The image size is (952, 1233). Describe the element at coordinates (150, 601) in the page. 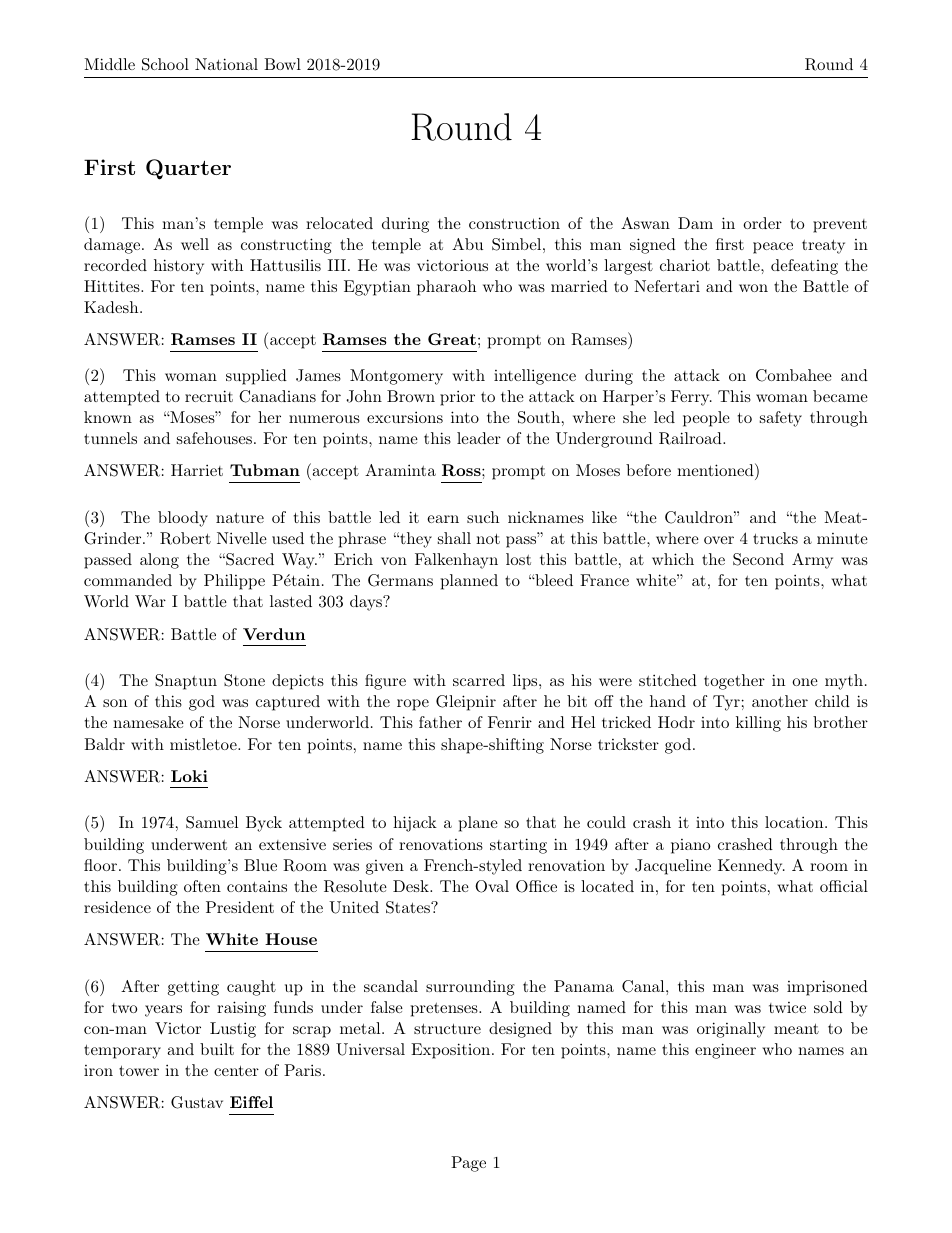

I see `War` at that location.
